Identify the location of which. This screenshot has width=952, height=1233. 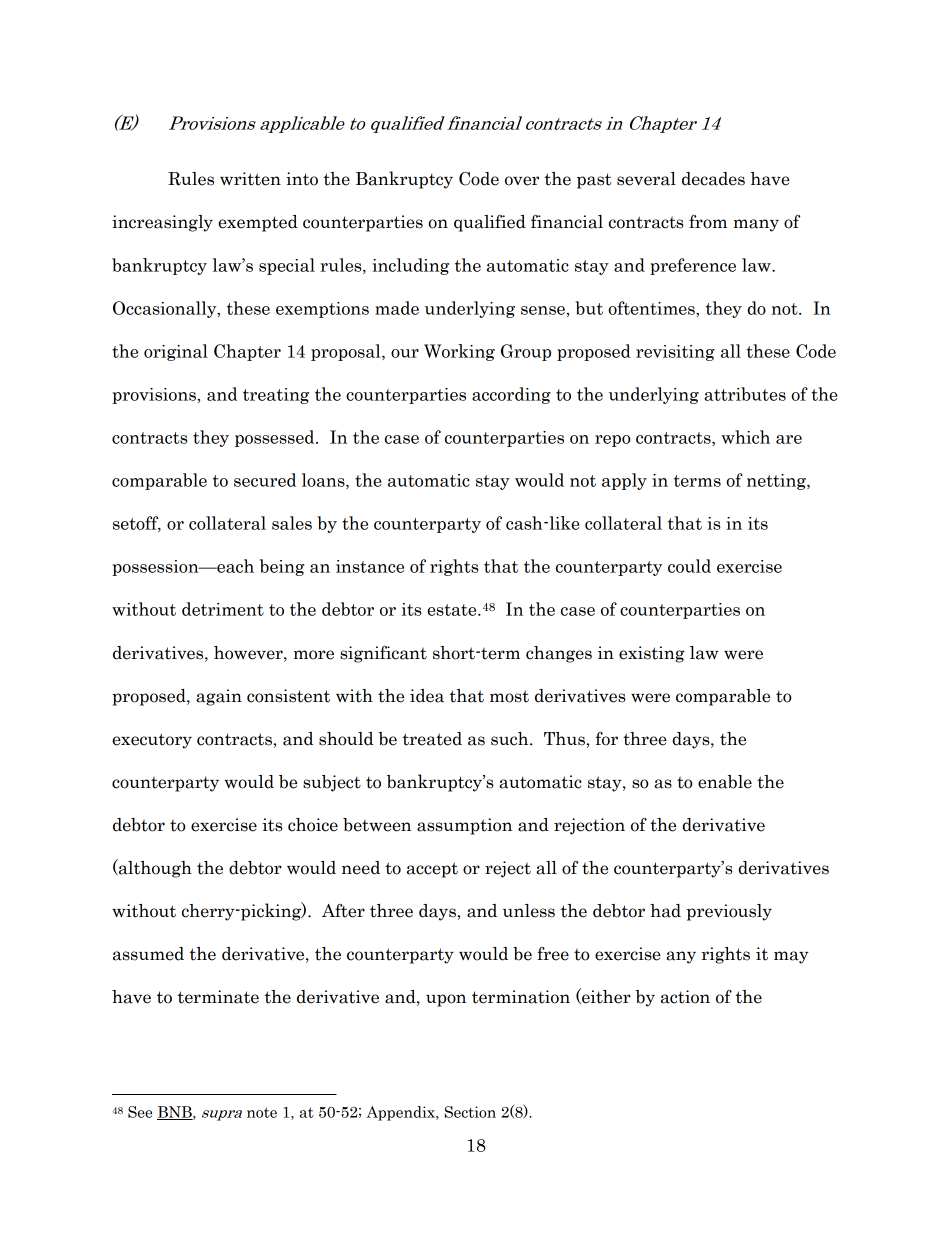
(745, 437).
